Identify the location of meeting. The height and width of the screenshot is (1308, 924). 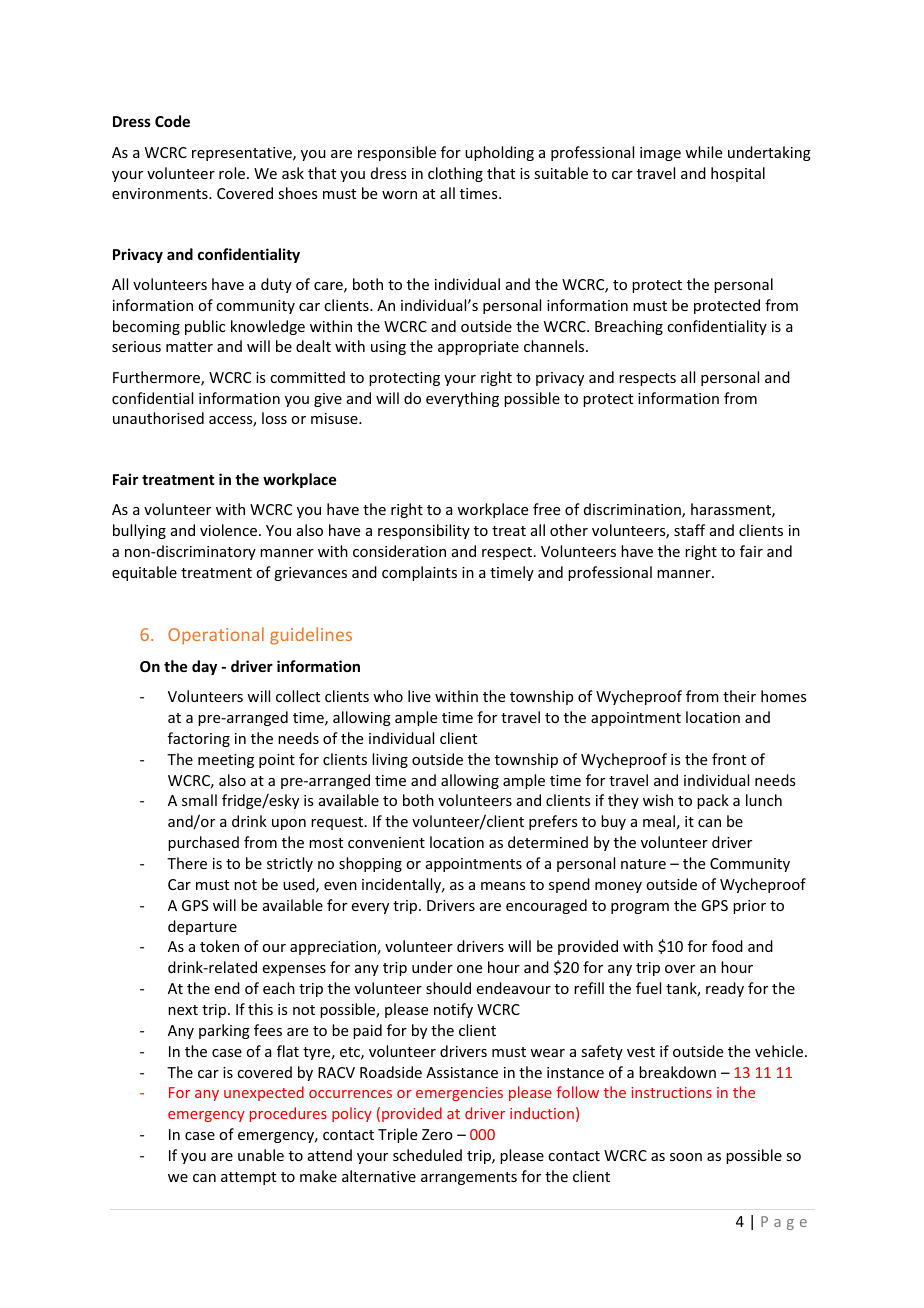
(226, 761).
